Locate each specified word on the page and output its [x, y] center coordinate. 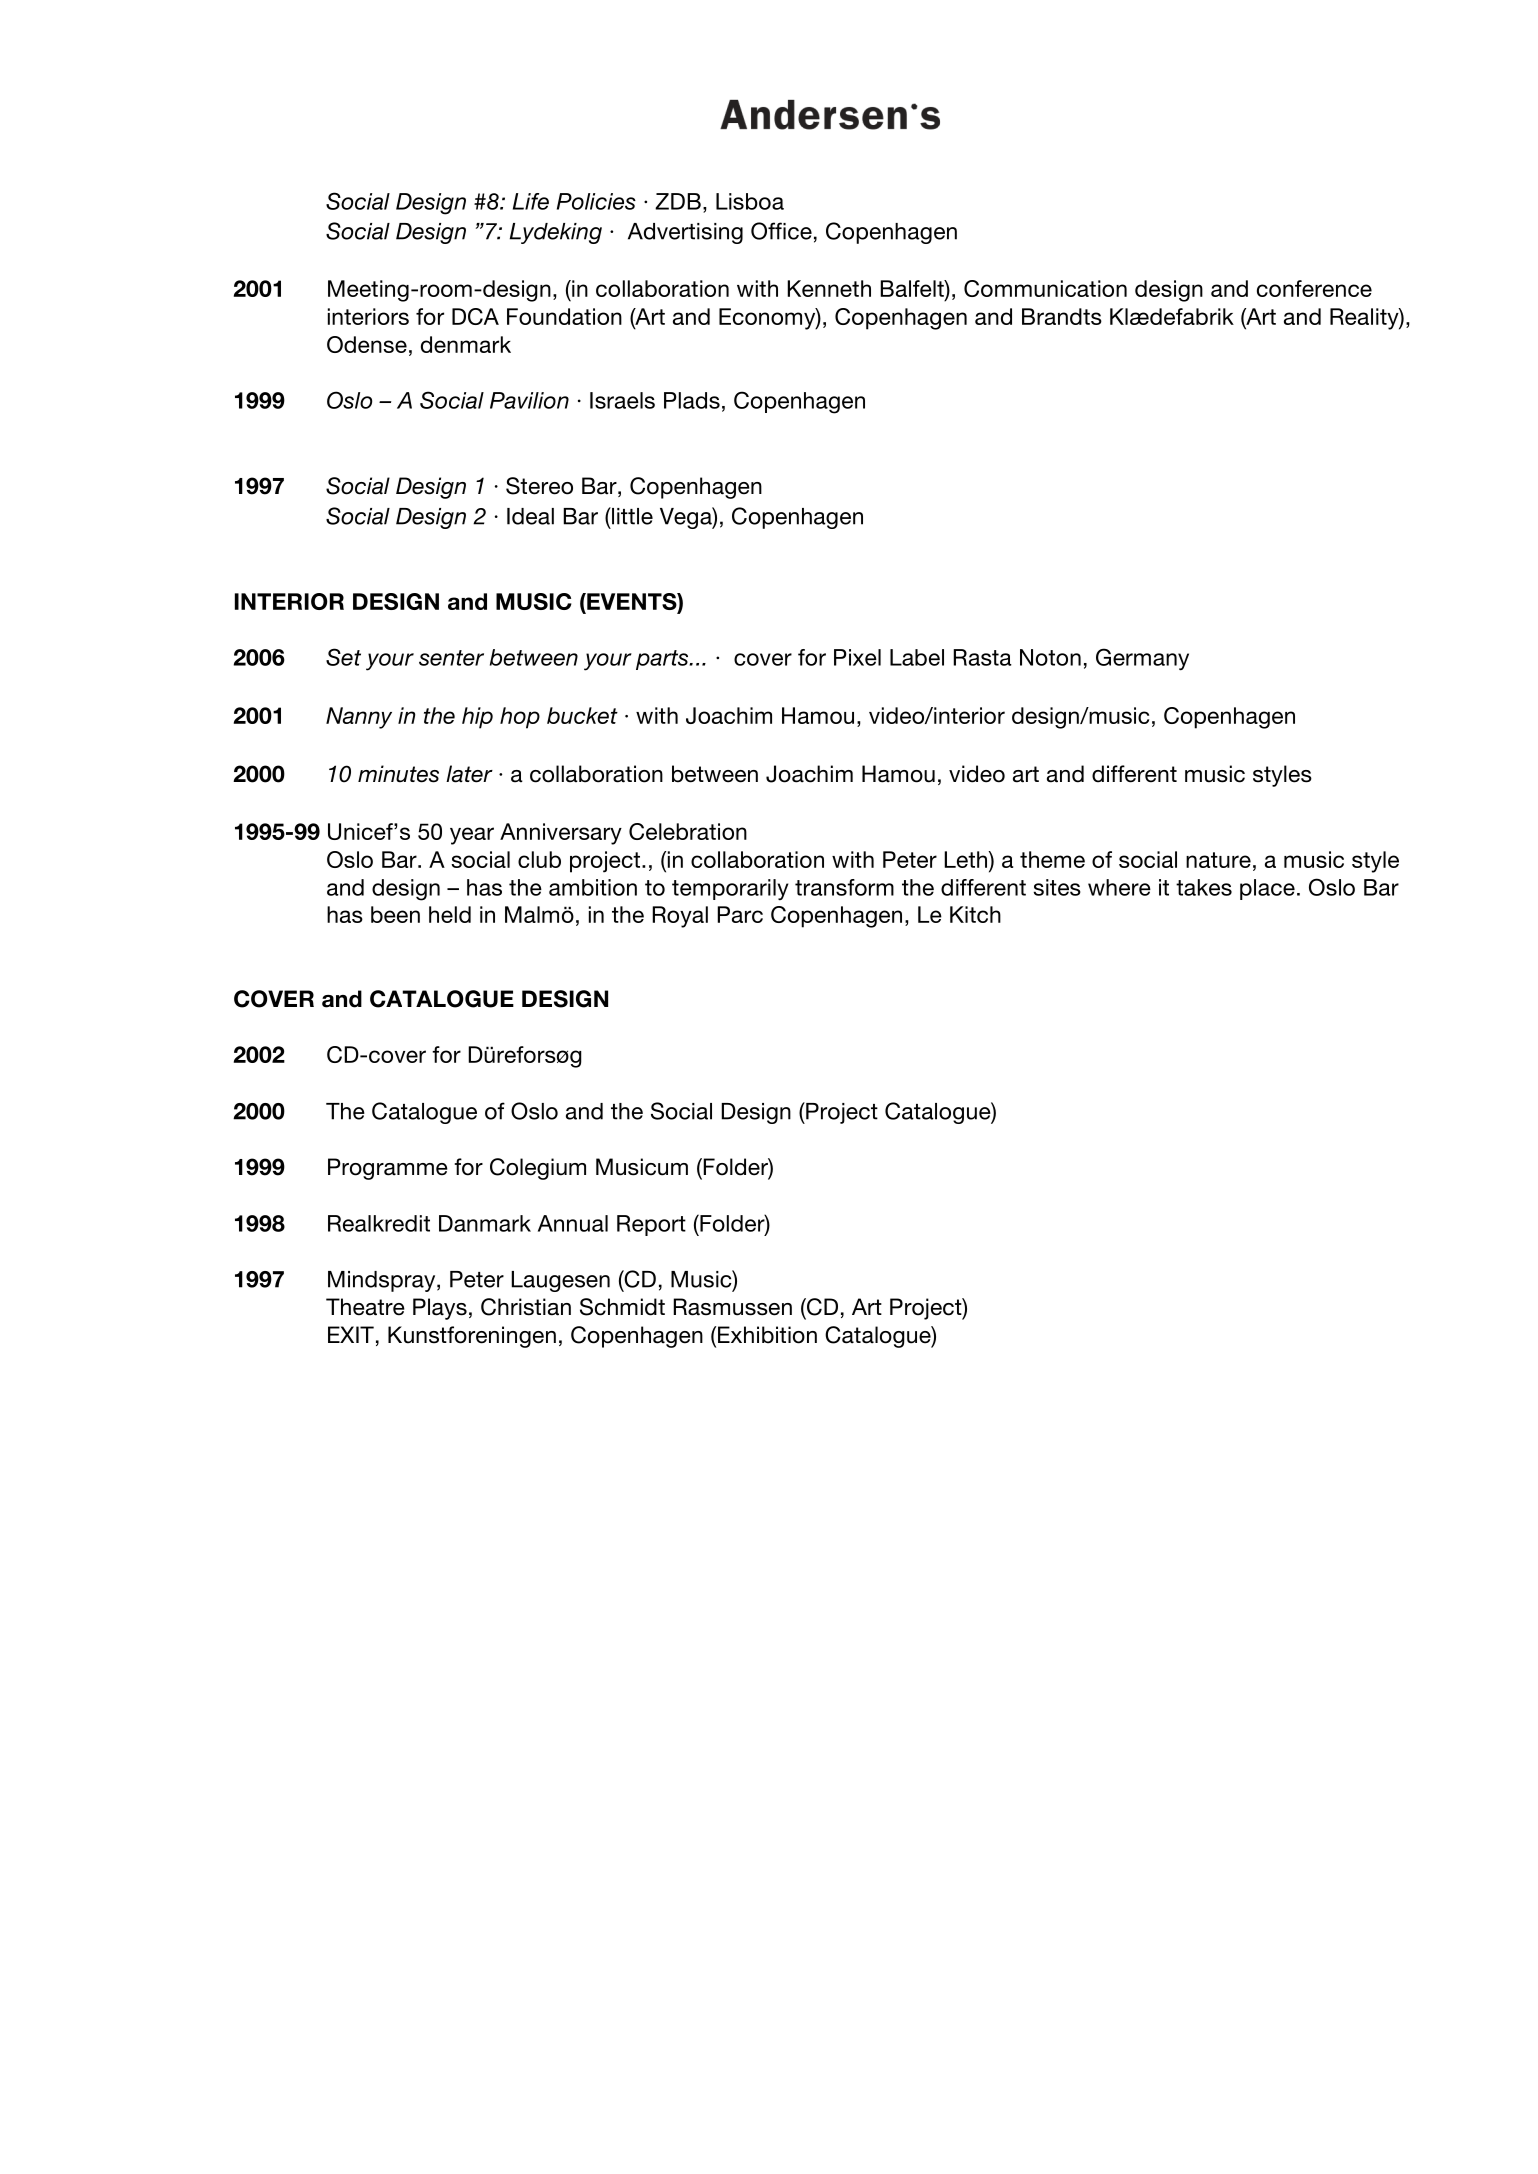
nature [1218, 860]
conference [1314, 288]
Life [531, 201]
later [469, 774]
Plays [440, 1309]
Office [781, 231]
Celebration [688, 831]
